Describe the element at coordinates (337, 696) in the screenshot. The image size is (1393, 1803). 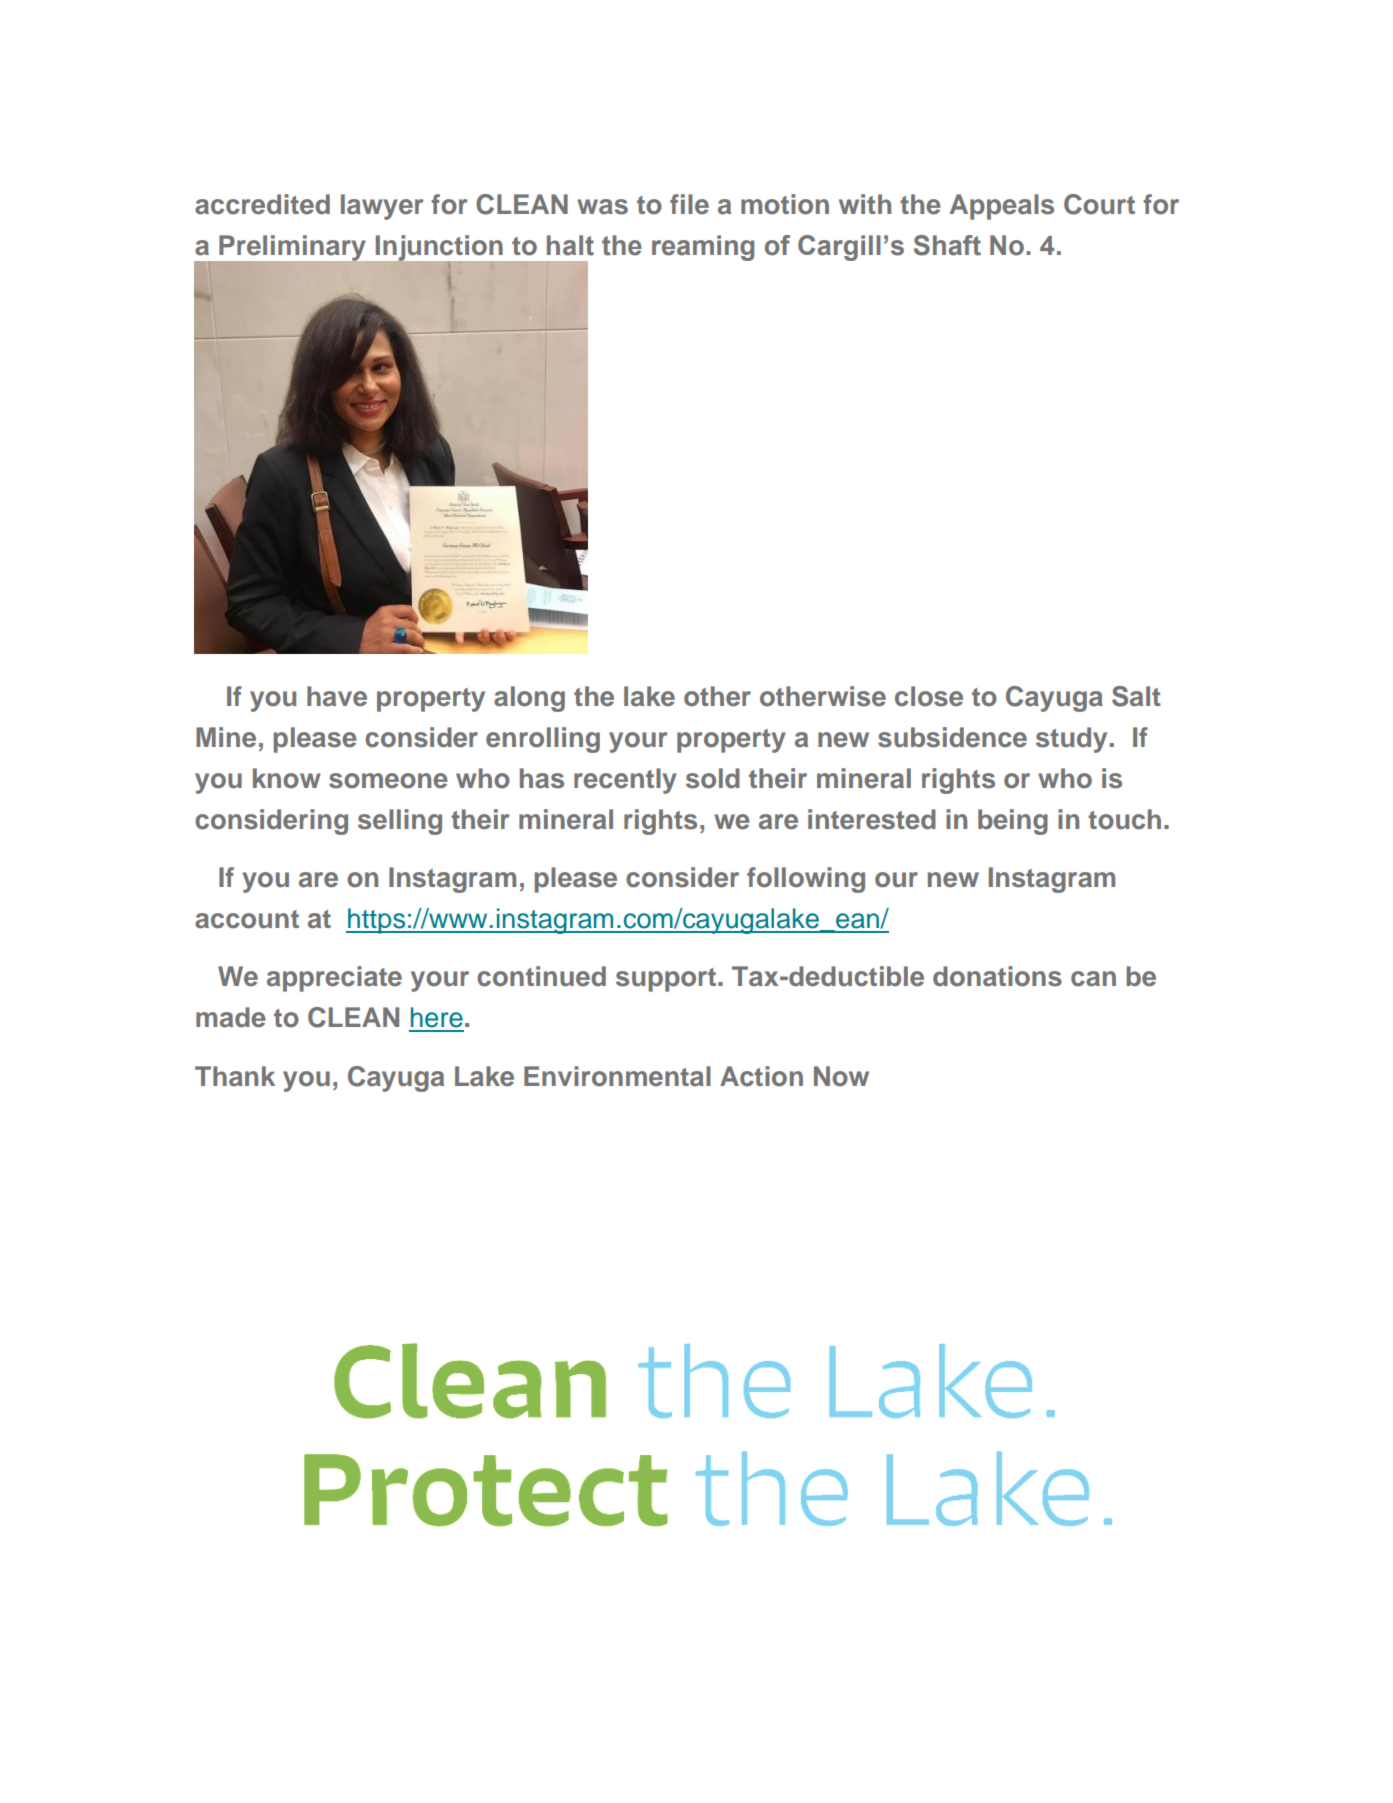
I see `have` at that location.
